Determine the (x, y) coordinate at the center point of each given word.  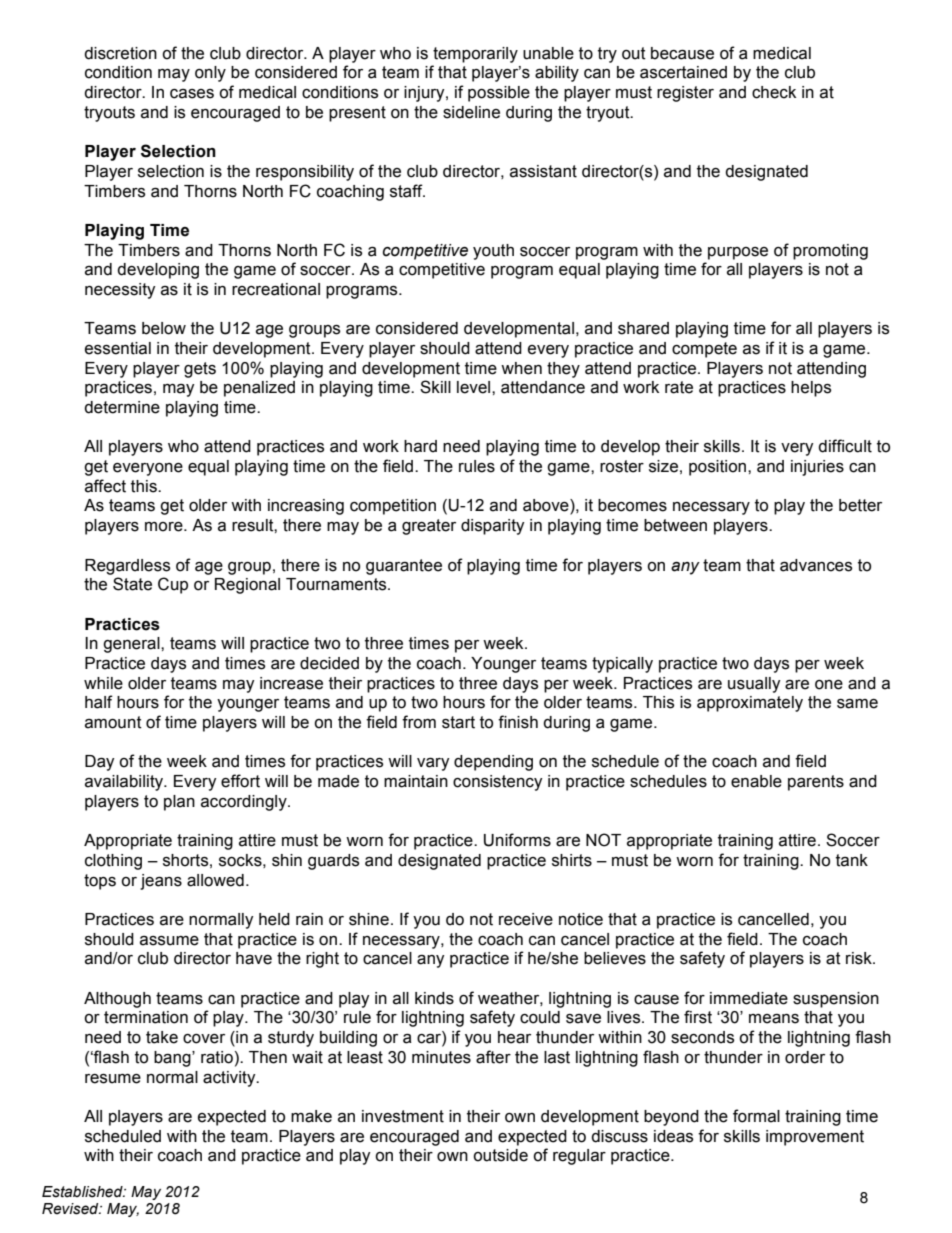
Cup (173, 585)
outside (500, 1155)
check (774, 92)
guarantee (404, 567)
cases (192, 94)
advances (816, 565)
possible (499, 94)
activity (230, 1079)
